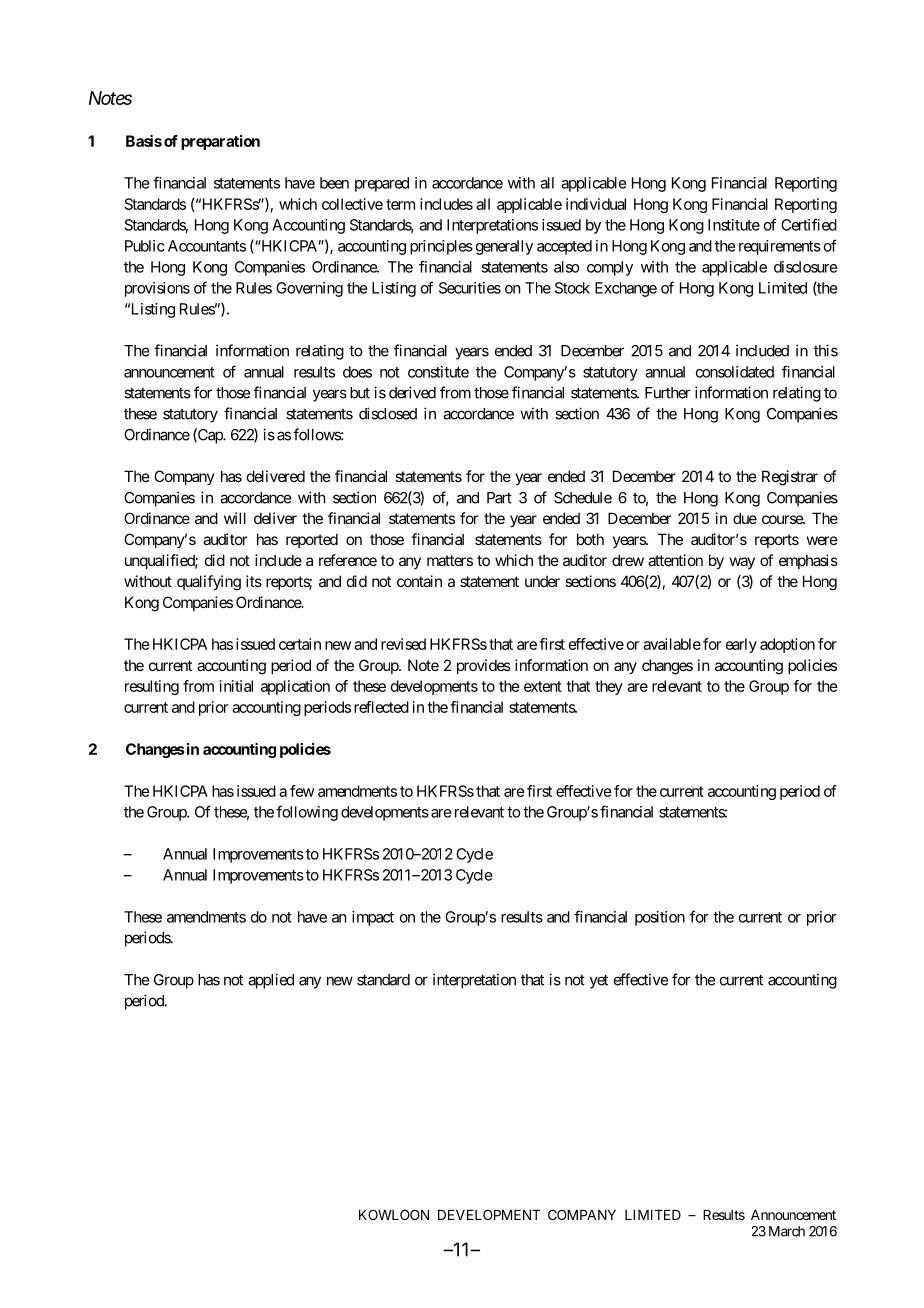  What do you see at coordinates (220, 142) in the document?
I see `preparation` at bounding box center [220, 142].
